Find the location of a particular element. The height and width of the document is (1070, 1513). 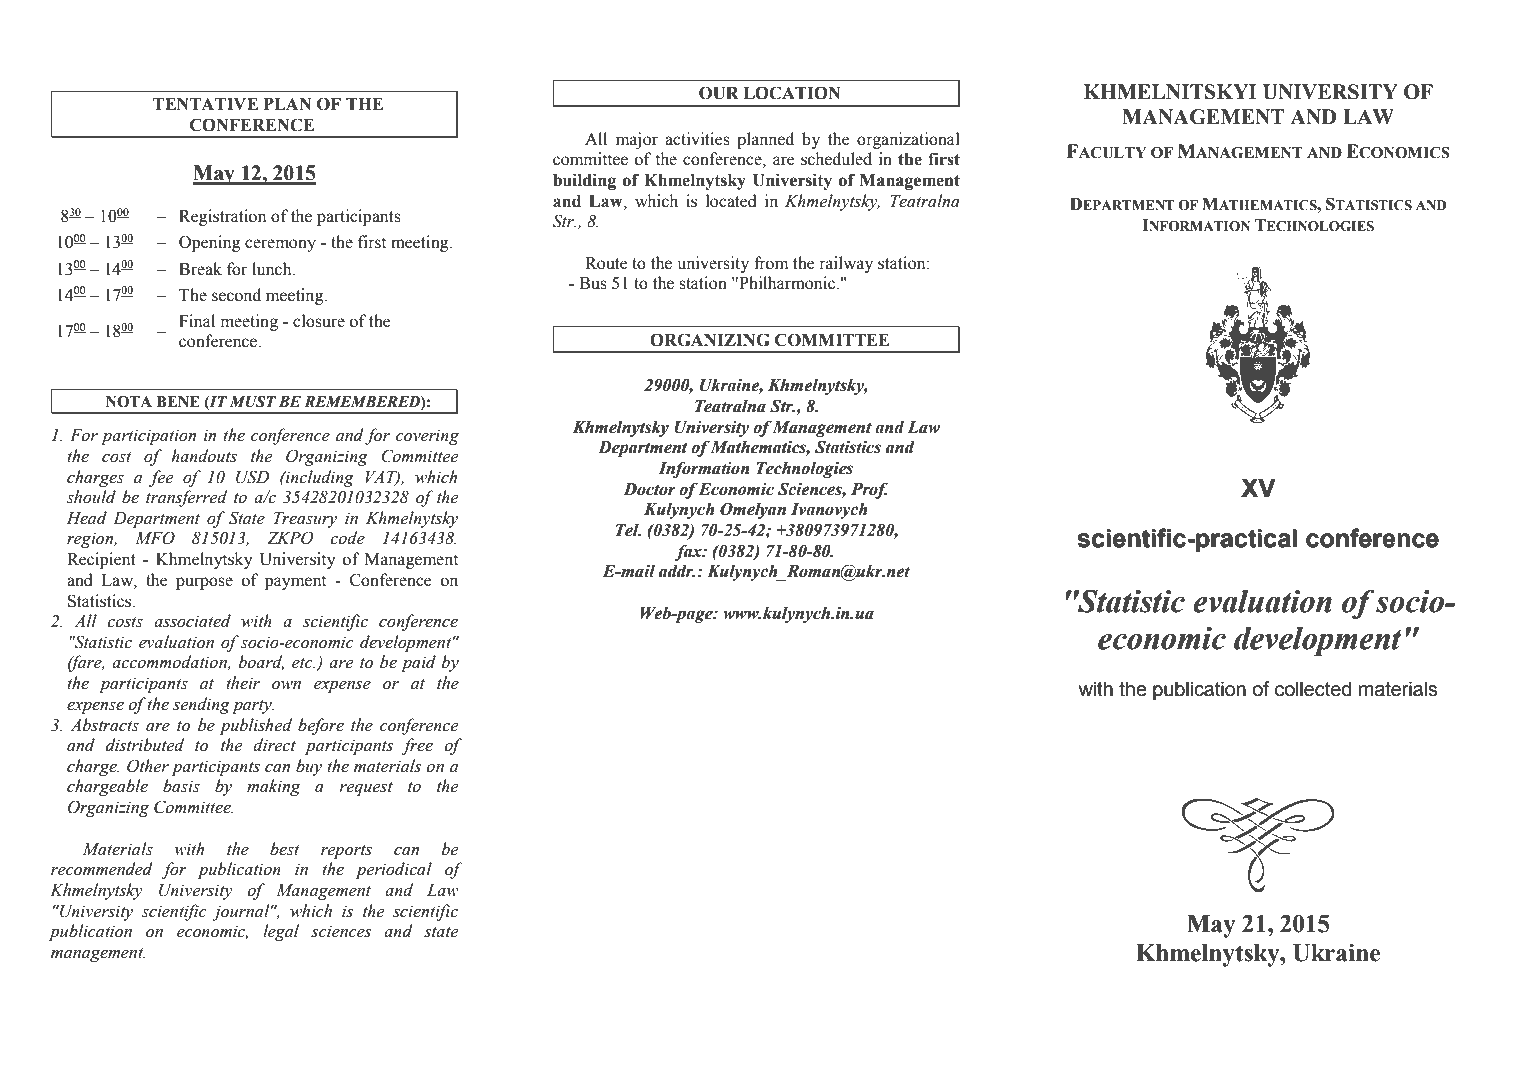

legal is located at coordinates (281, 932).
